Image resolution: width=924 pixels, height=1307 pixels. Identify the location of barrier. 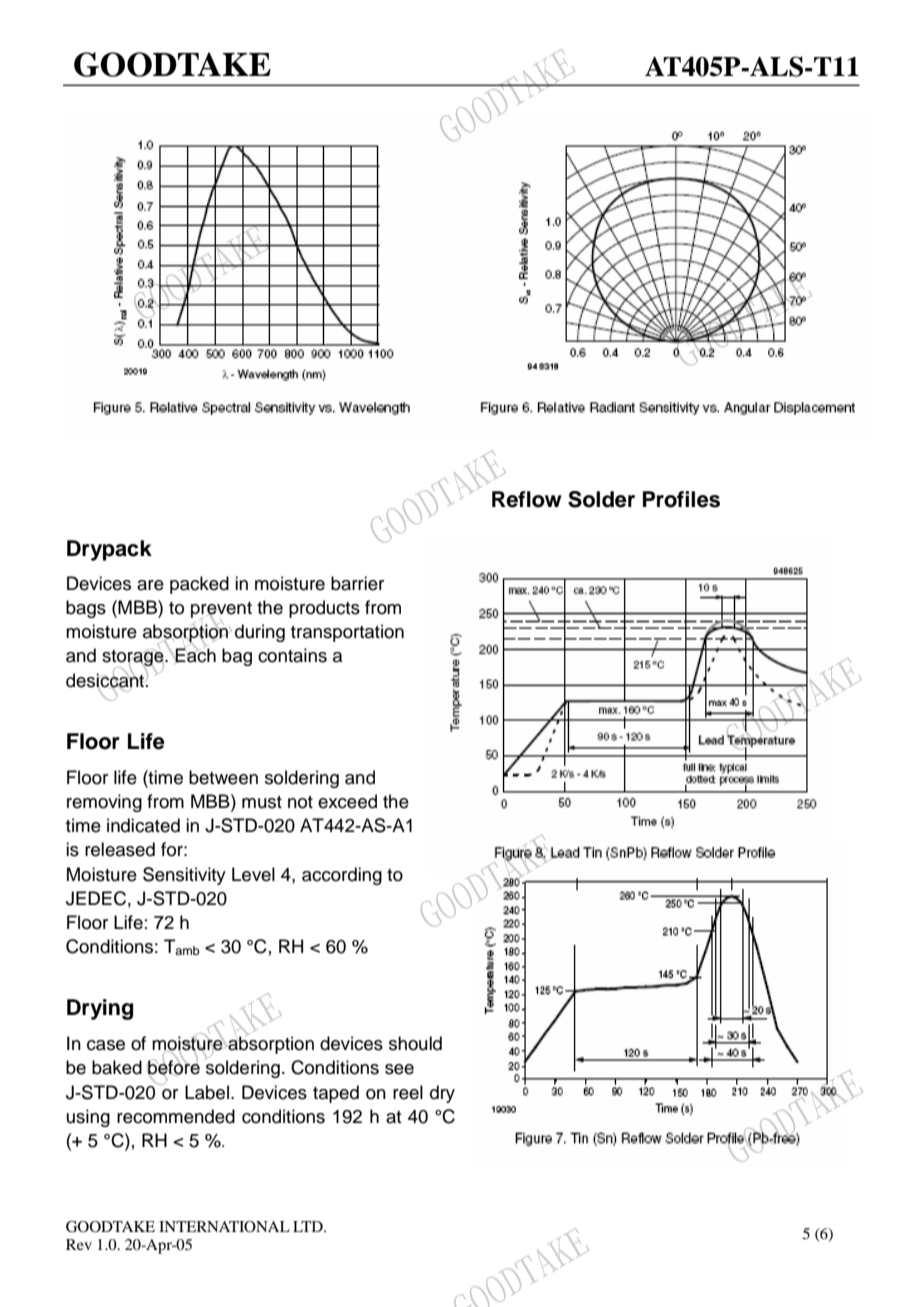
(357, 583).
